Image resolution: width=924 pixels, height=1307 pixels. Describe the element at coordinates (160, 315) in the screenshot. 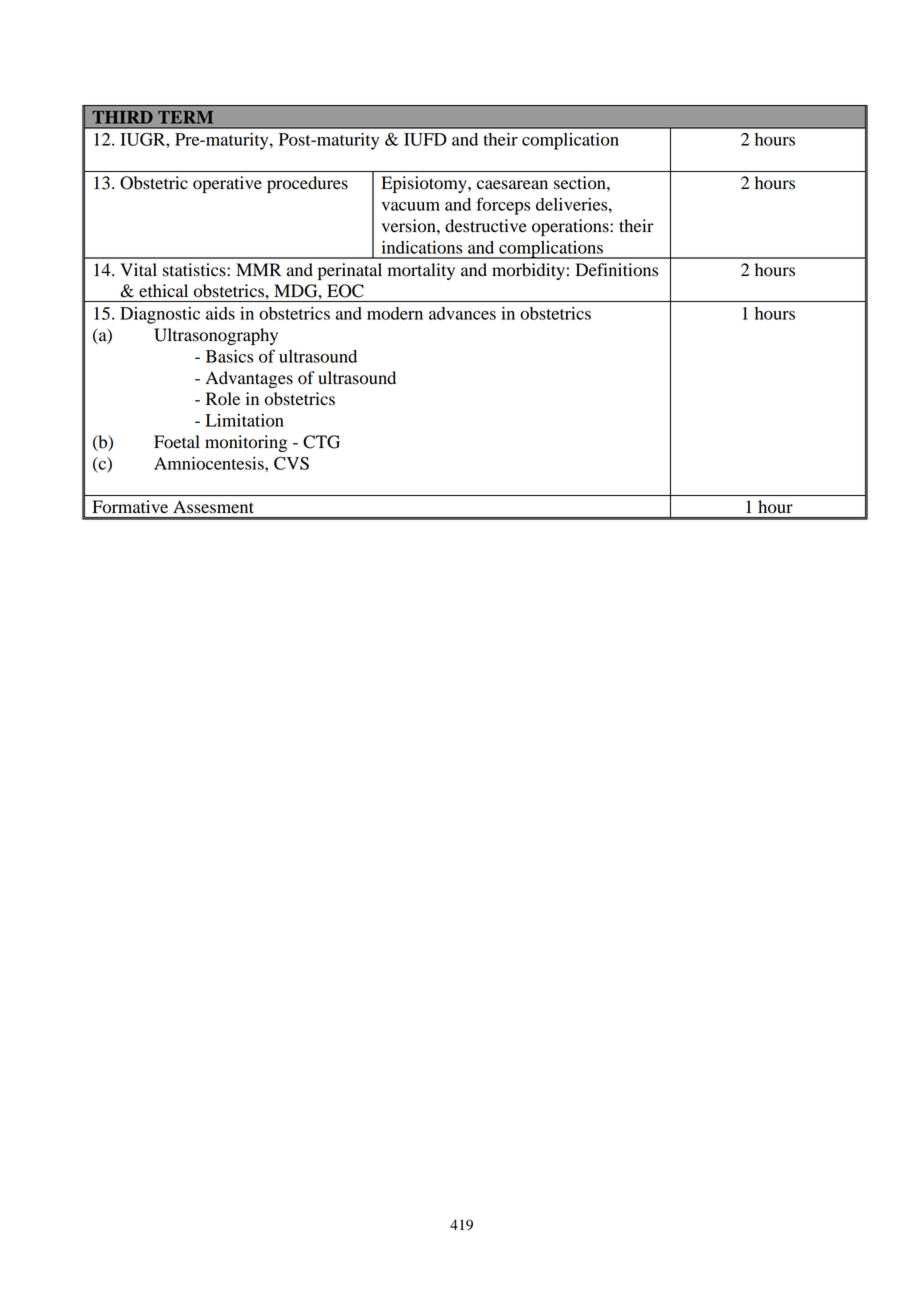

I see `Diagnostic` at that location.
